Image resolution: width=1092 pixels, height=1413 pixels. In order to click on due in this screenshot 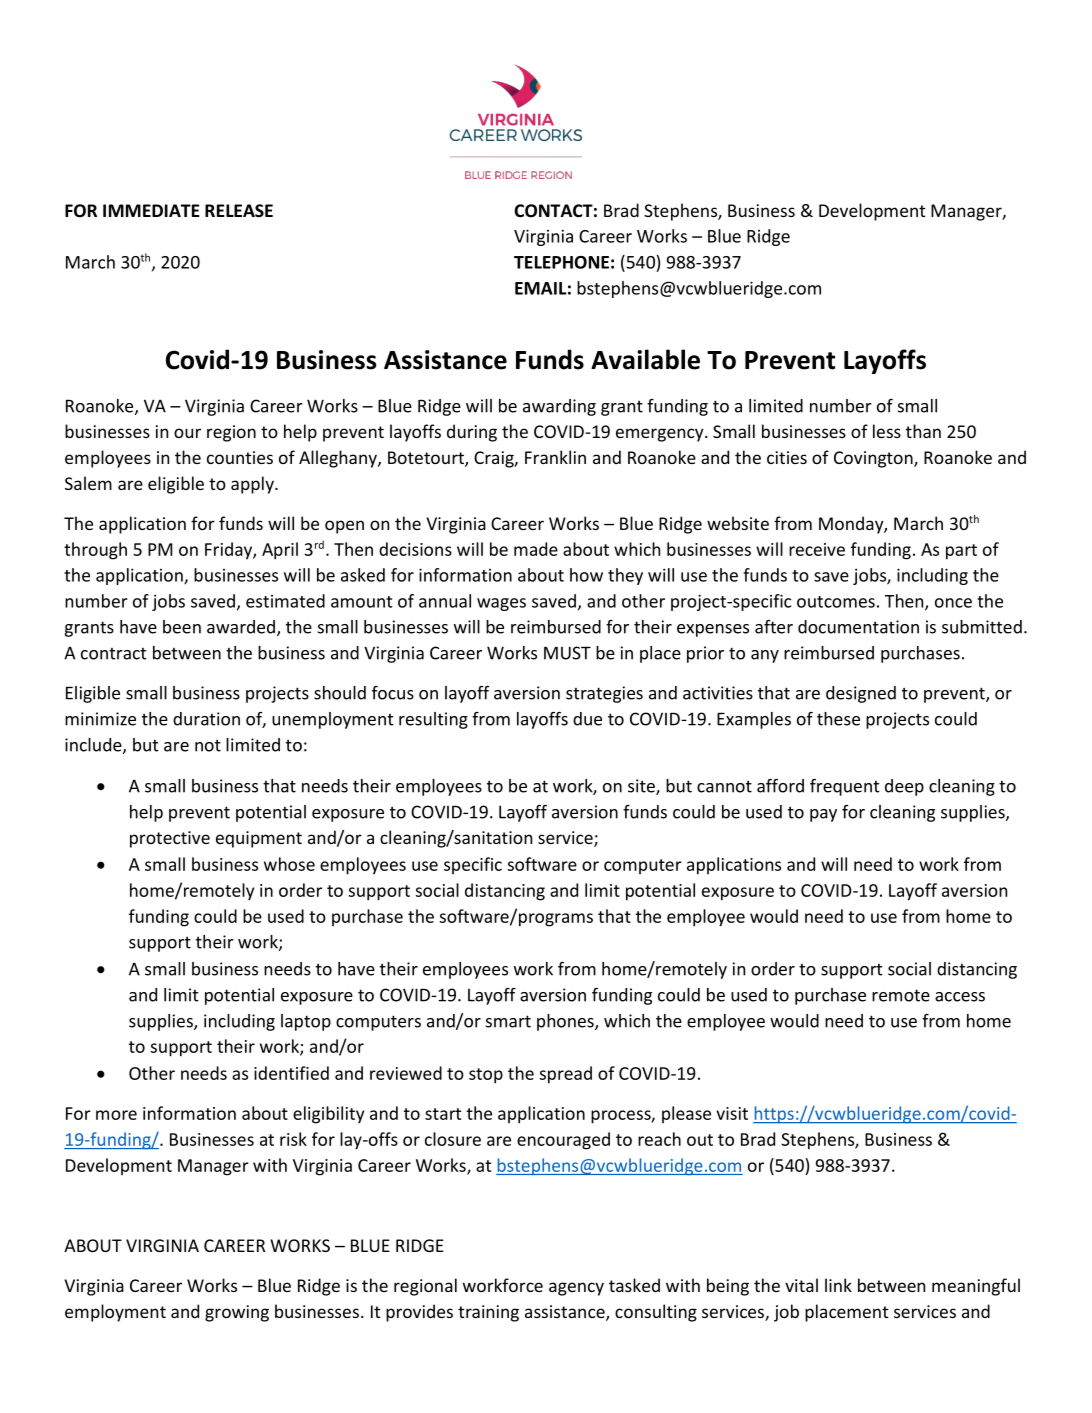, I will do `click(587, 719)`.
